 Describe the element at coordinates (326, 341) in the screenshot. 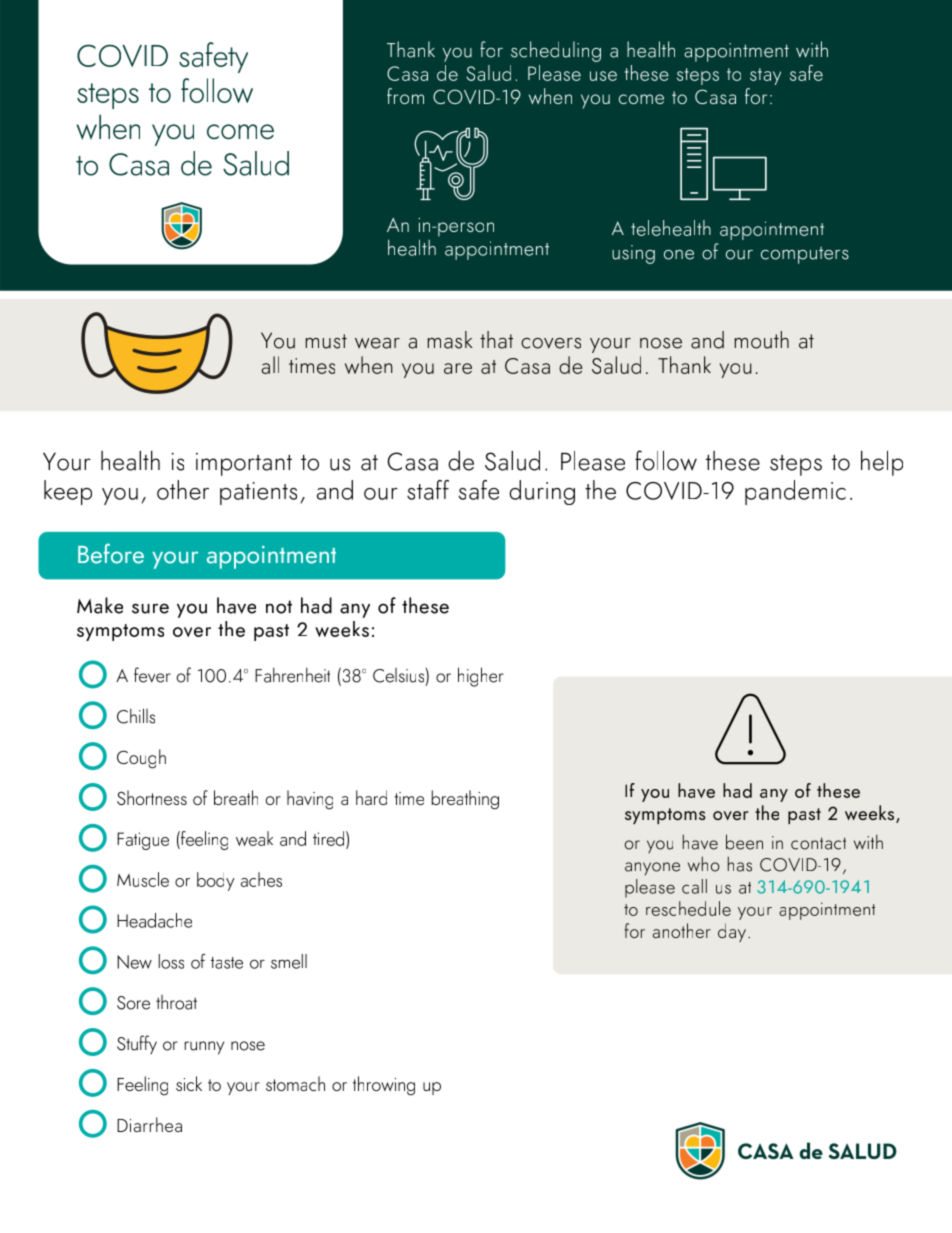

I see `must` at that location.
